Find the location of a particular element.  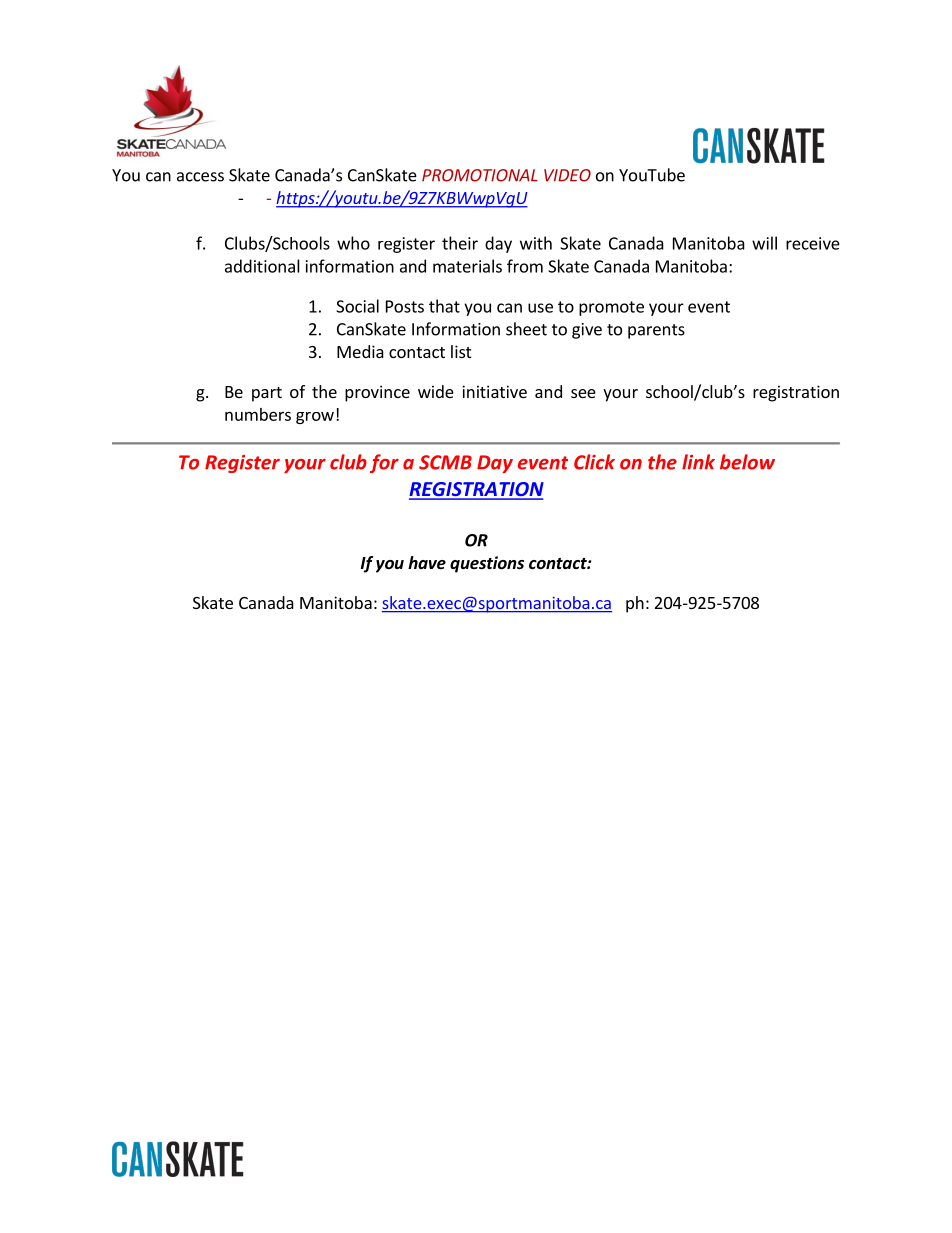

grow is located at coordinates (315, 418).
